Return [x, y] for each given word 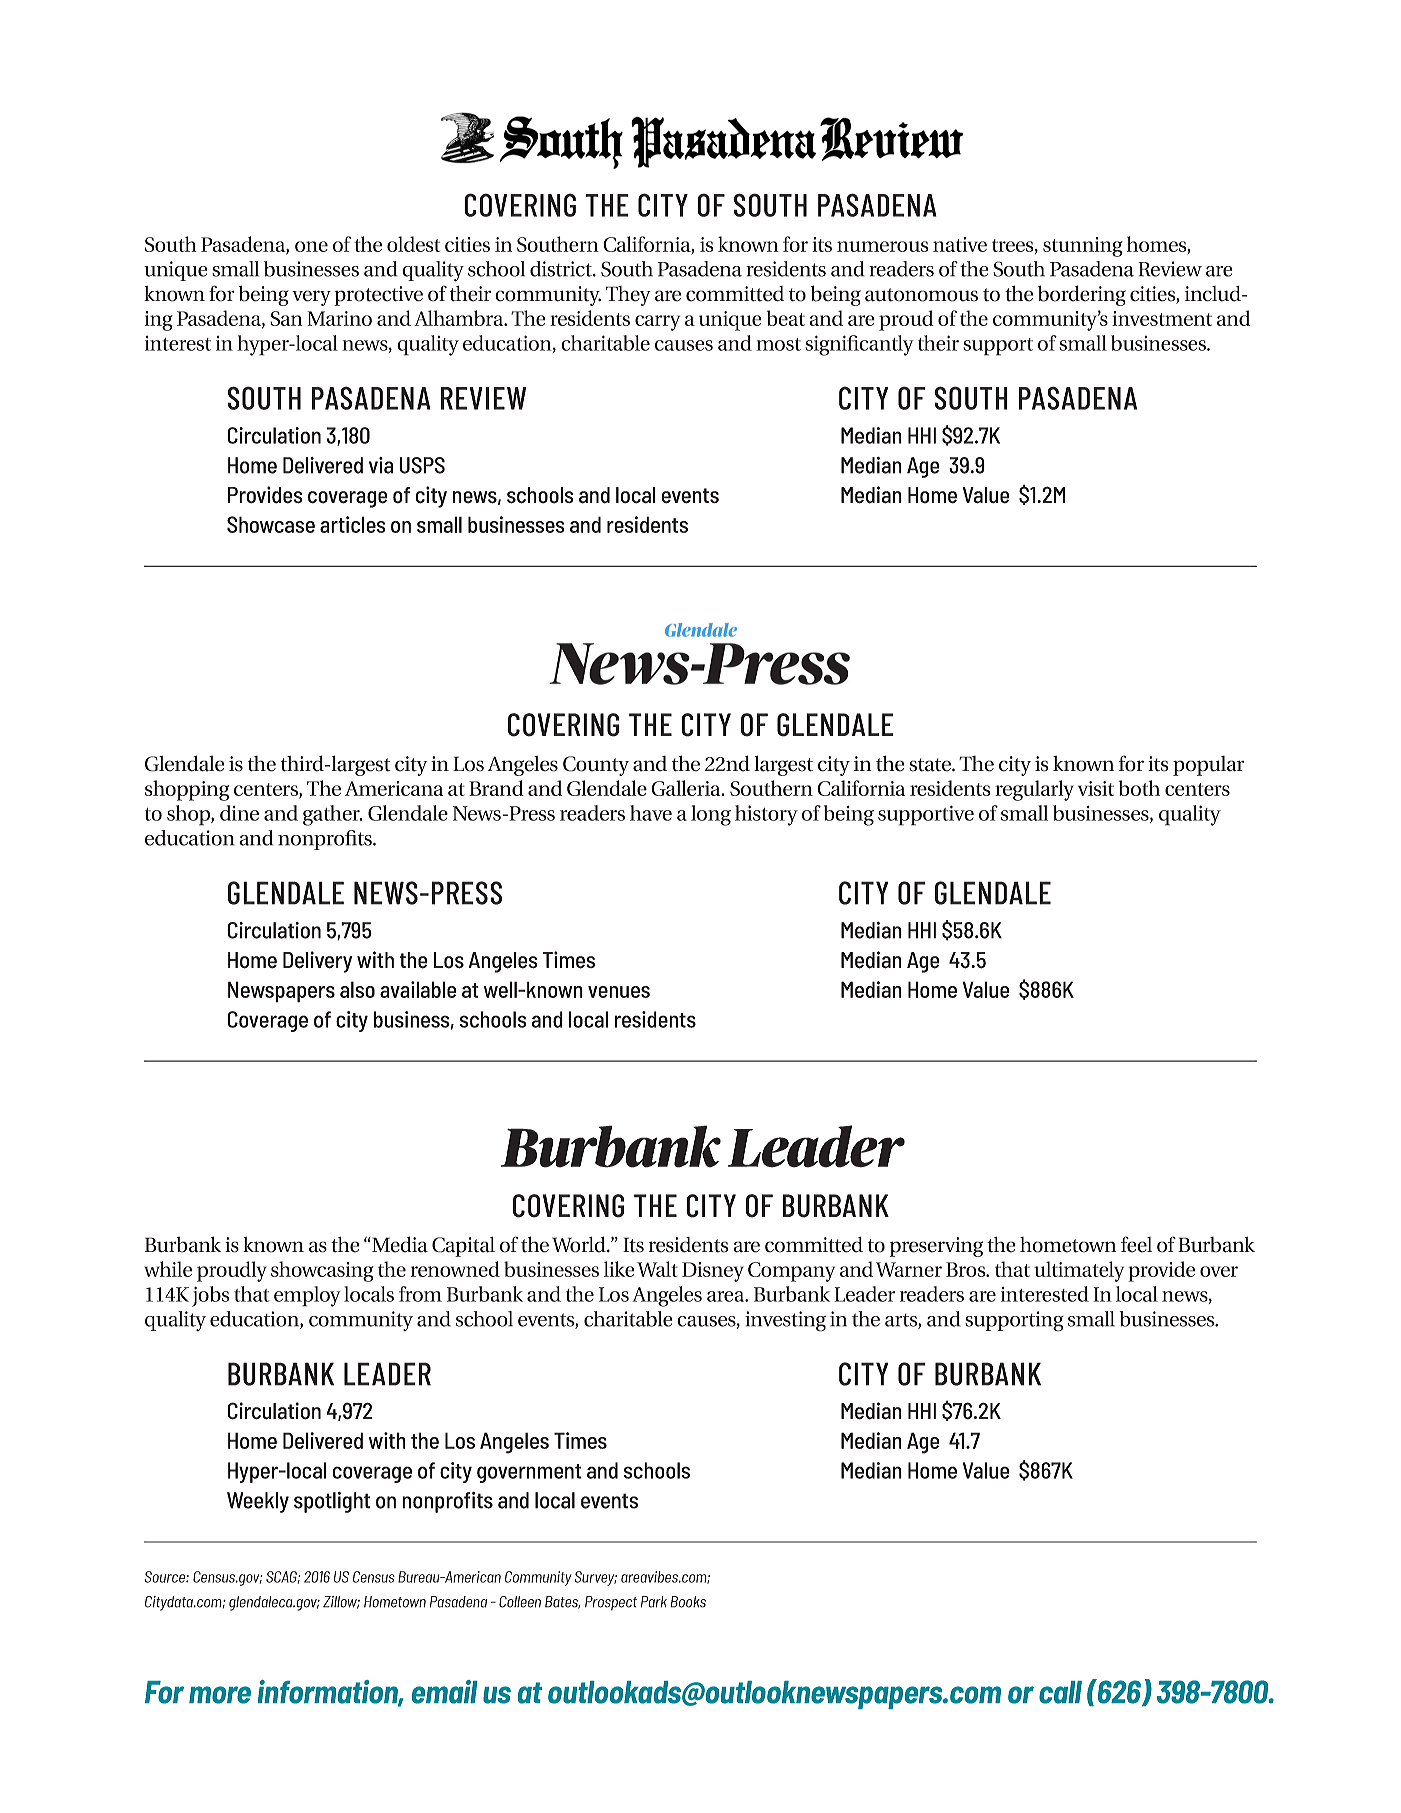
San [286, 318]
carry [657, 323]
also [357, 989]
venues [619, 992]
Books [688, 1602]
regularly [1034, 790]
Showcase [271, 524]
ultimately [1079, 1271]
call [1060, 1692]
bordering [1082, 295]
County [596, 766]
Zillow [341, 1602]
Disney [713, 1272]
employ [307, 1296]
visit [1096, 788]
